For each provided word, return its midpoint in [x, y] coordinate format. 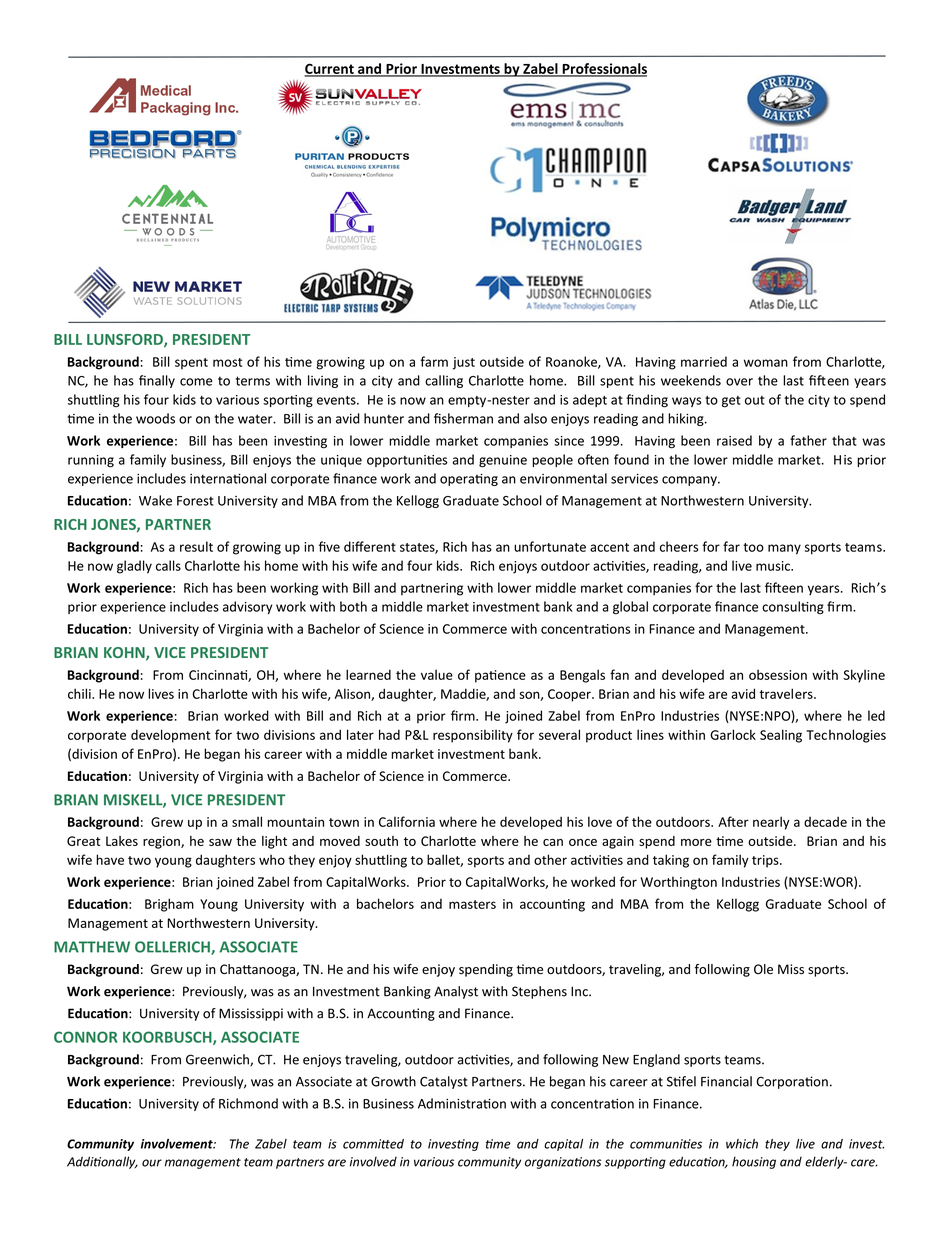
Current [330, 69]
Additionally [102, 1162]
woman [766, 363]
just [464, 363]
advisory [247, 607]
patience [500, 676]
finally [157, 381]
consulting [793, 608]
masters [472, 904]
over [739, 382]
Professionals [603, 69]
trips [766, 861]
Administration [462, 1103]
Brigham [169, 905]
